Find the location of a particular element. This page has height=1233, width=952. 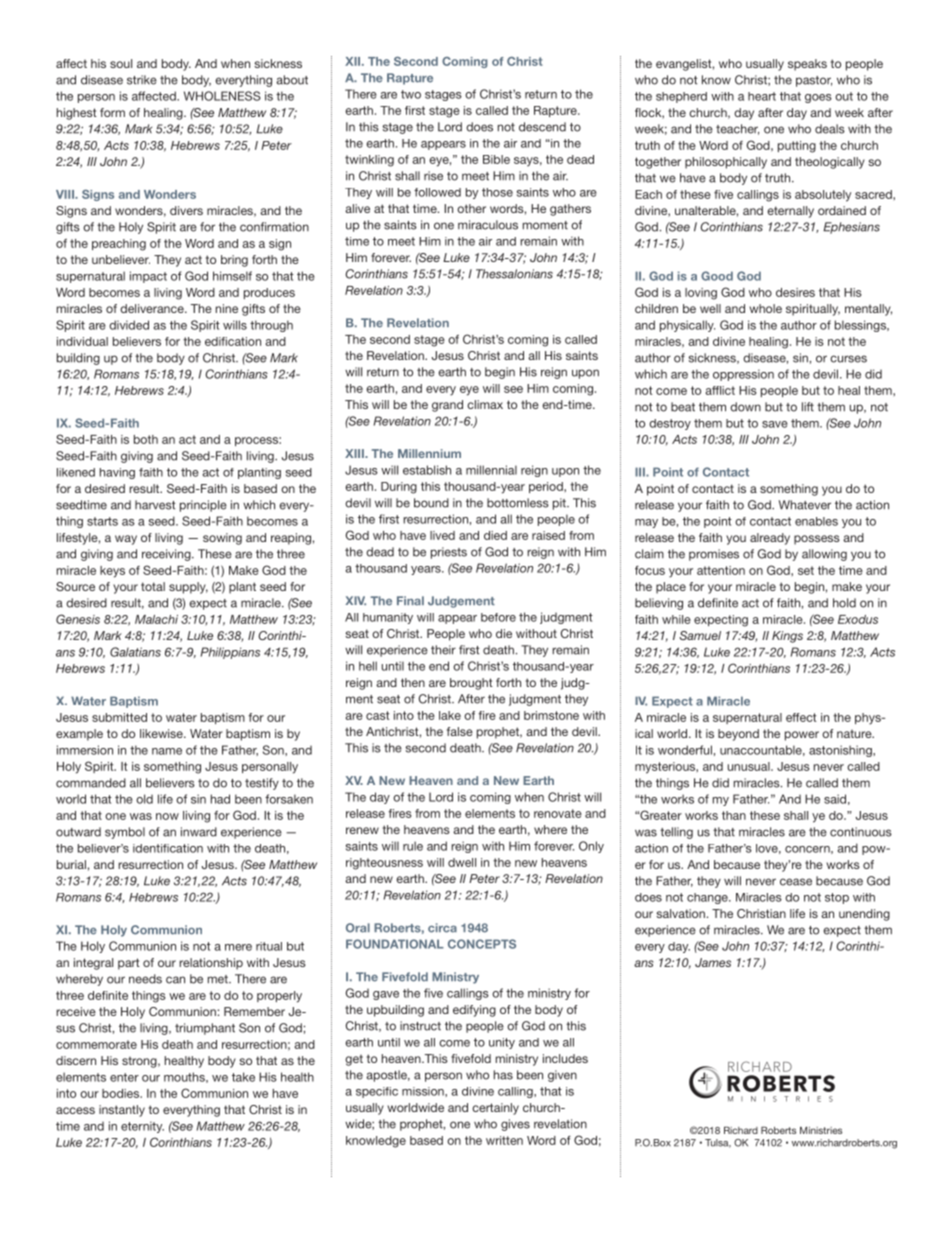

strike is located at coordinates (142, 80).
